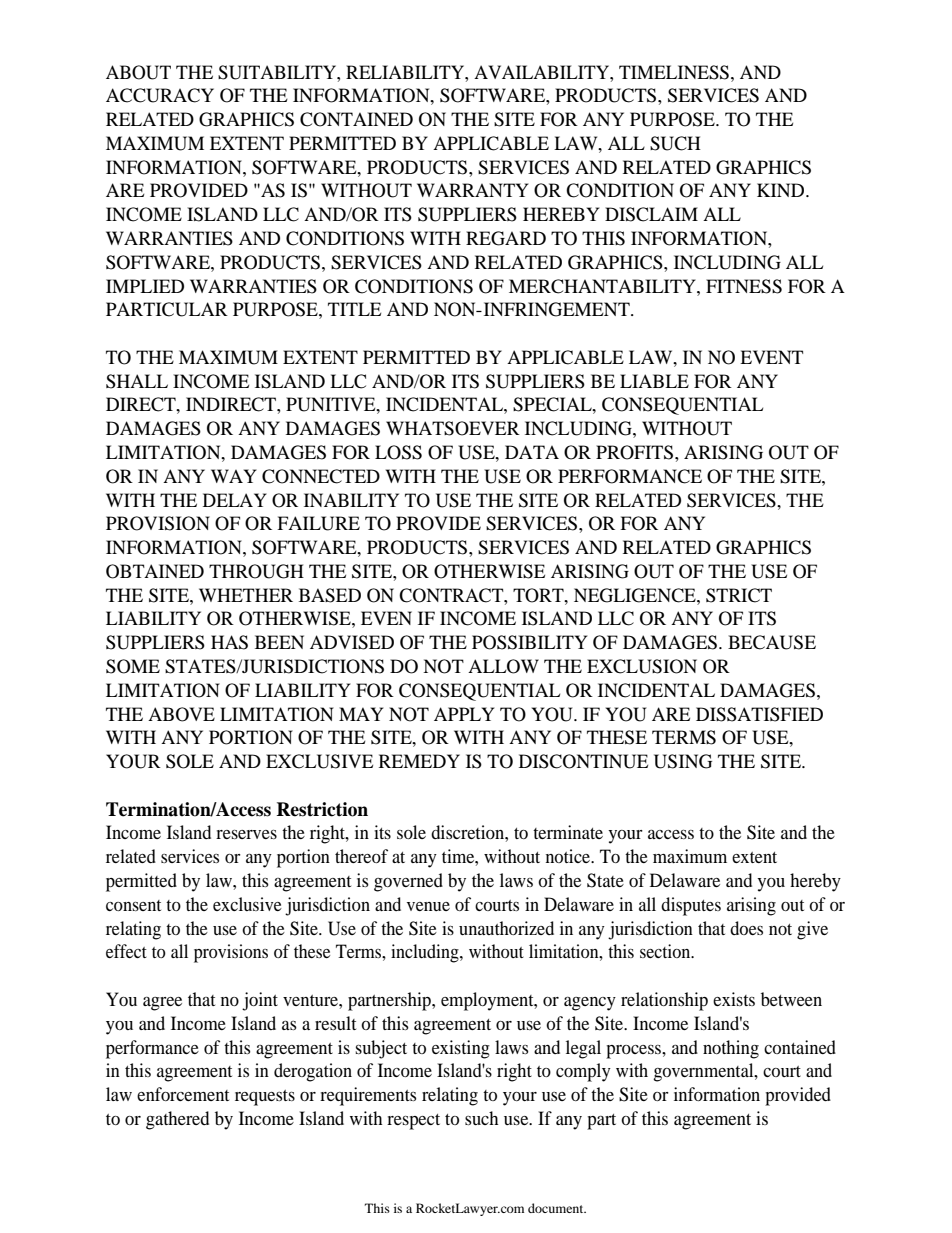  What do you see at coordinates (246, 834) in the image?
I see `reserves` at bounding box center [246, 834].
